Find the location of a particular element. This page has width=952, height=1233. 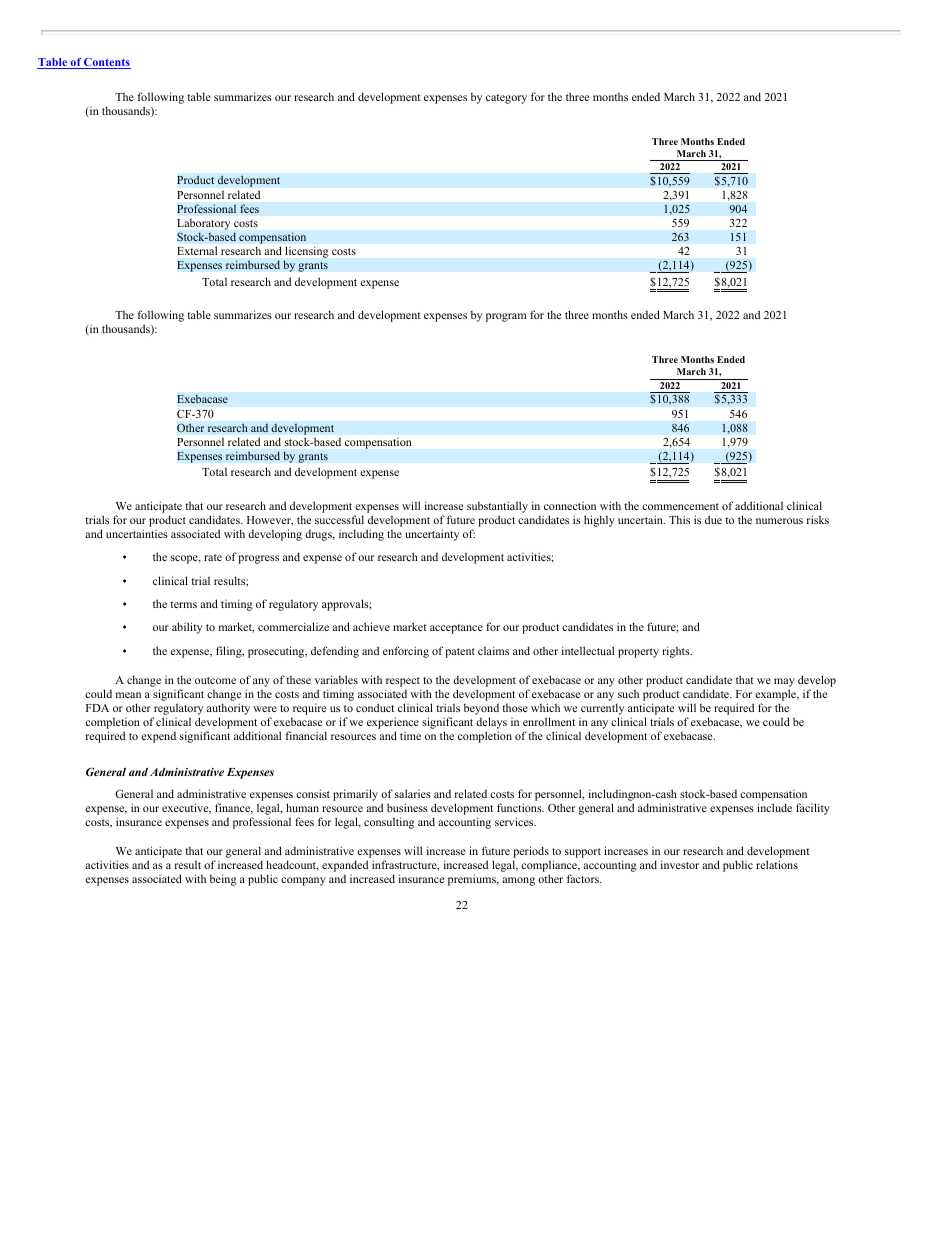

category is located at coordinates (506, 99).
